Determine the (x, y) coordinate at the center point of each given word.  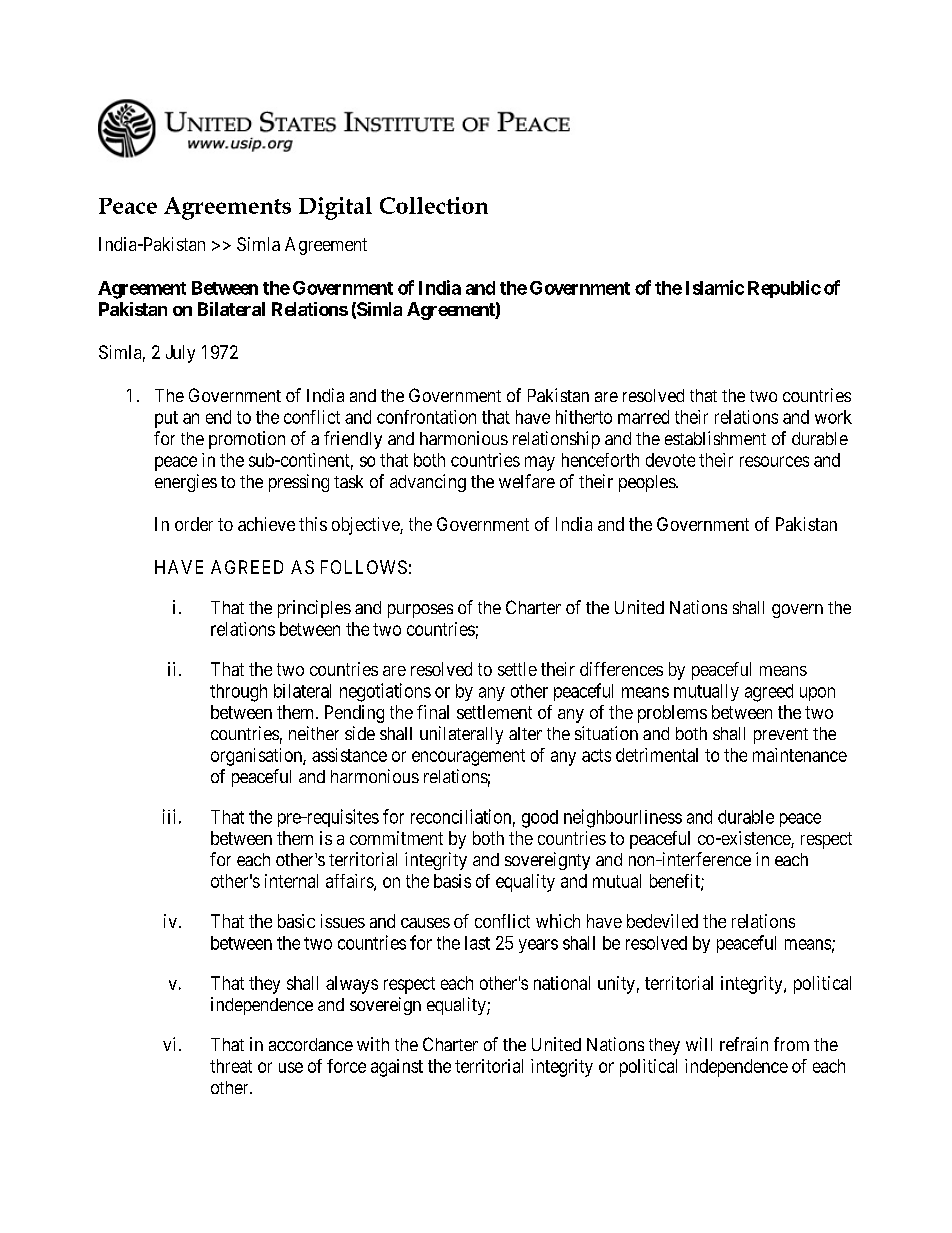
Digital (335, 208)
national (562, 983)
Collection (434, 205)
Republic (784, 289)
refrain (744, 1044)
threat (231, 1066)
